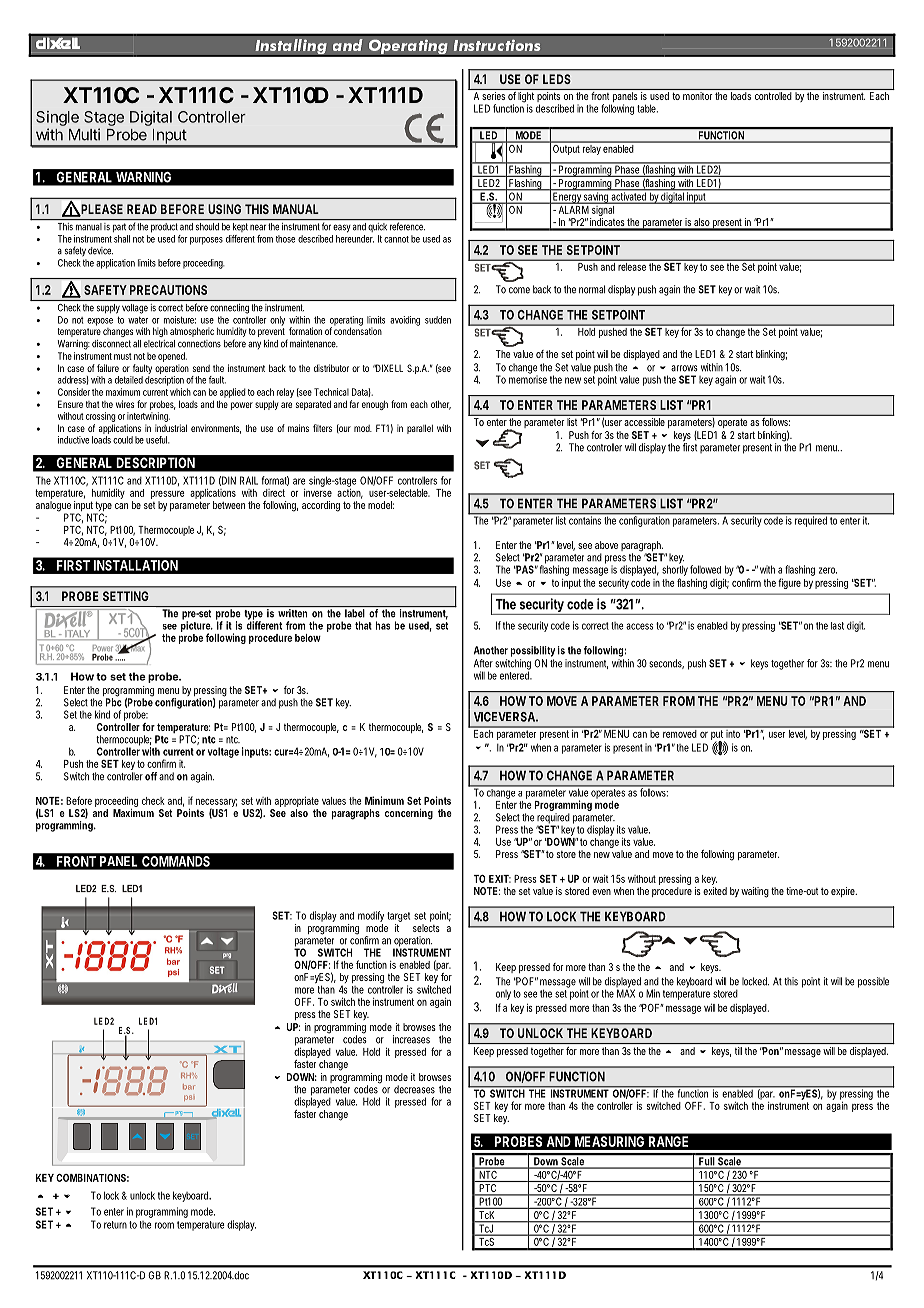 The image size is (924, 1308). I want to click on light, so click(526, 97).
